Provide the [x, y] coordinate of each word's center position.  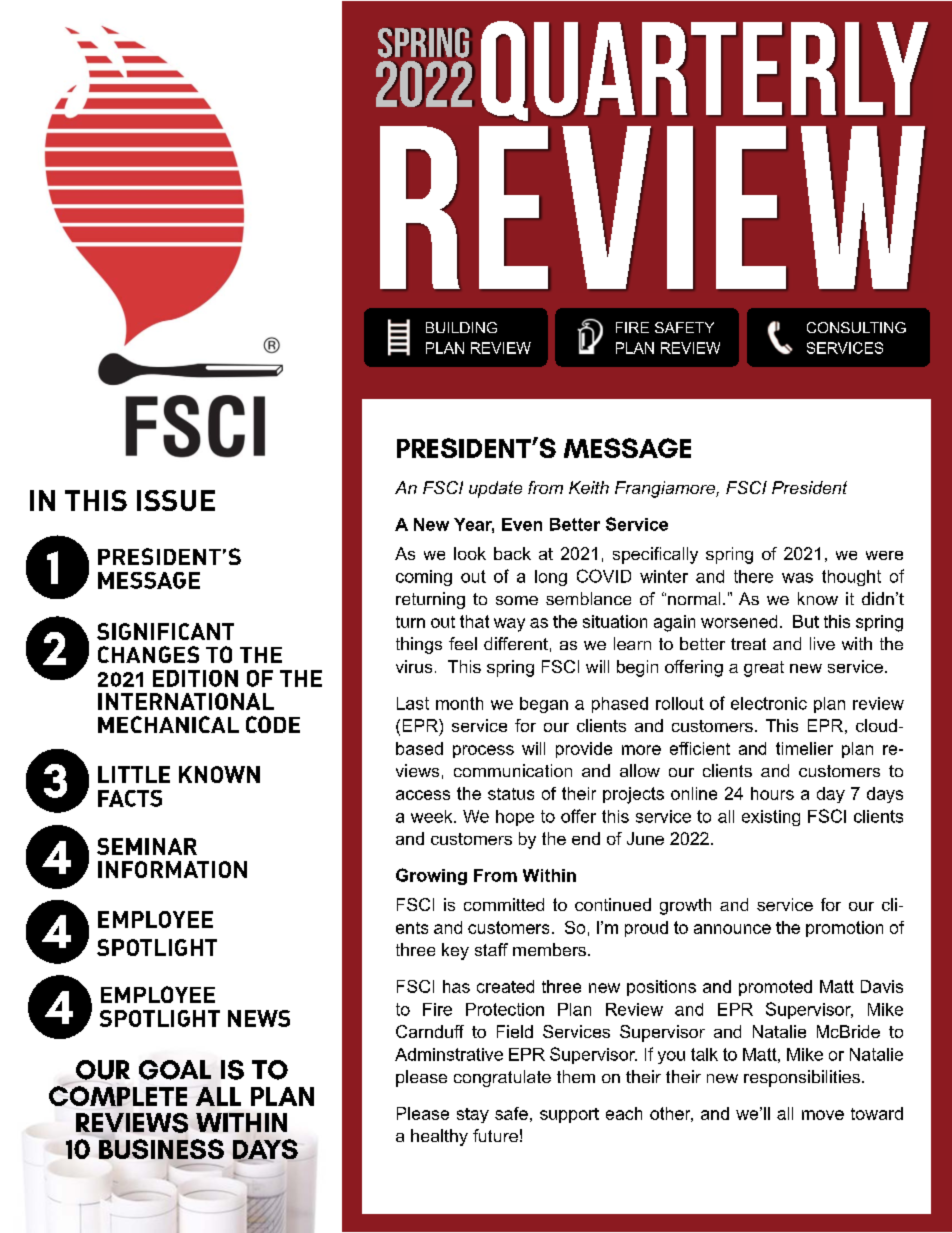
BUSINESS [161, 1149]
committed [504, 904]
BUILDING [461, 327]
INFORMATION [172, 869]
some [517, 600]
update [495, 489]
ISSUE [176, 500]
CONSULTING [856, 327]
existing [771, 818]
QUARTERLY [704, 71]
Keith [589, 487]
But [806, 621]
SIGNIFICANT [165, 631]
